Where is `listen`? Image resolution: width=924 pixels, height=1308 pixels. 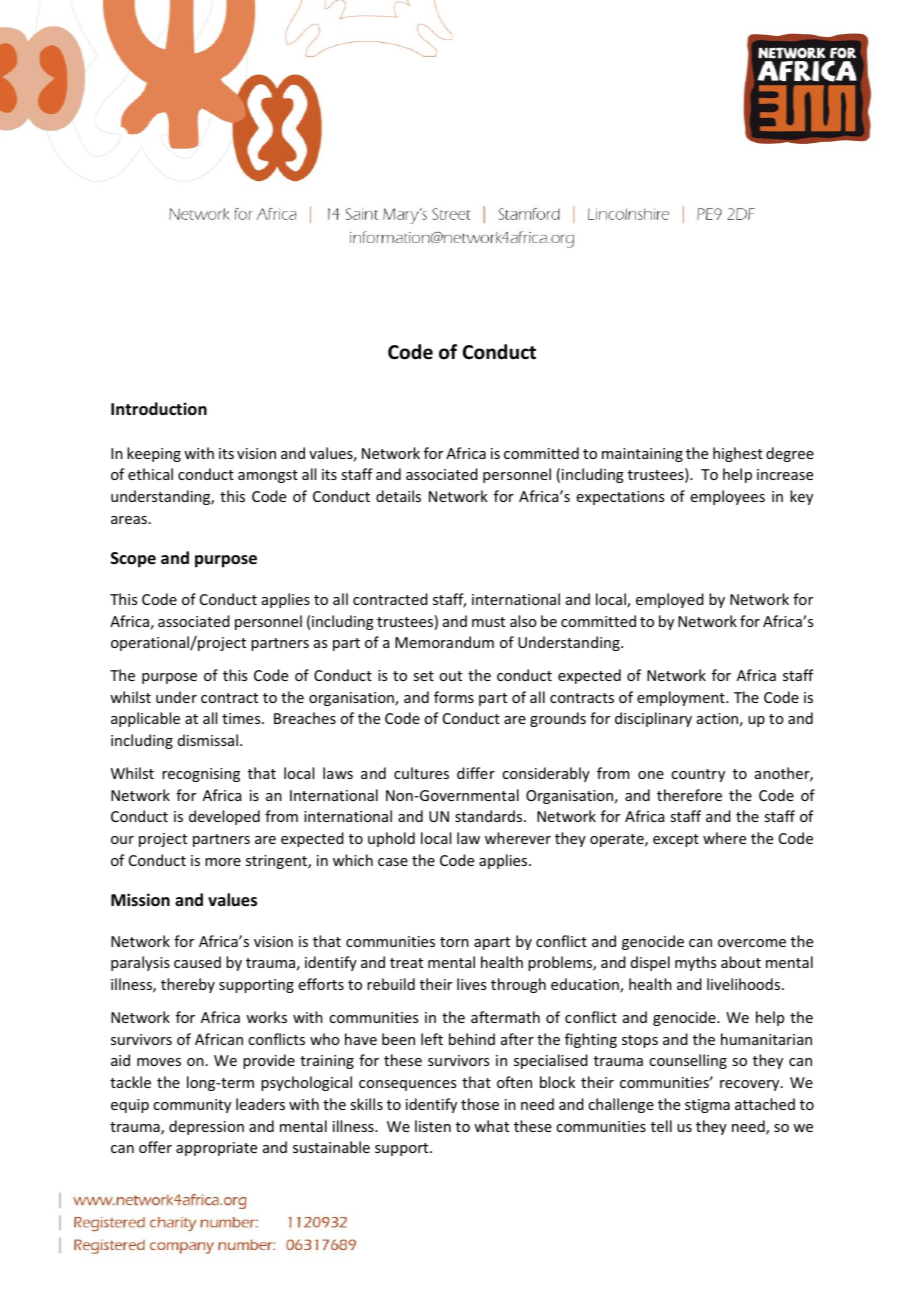
listen is located at coordinates (433, 1126).
